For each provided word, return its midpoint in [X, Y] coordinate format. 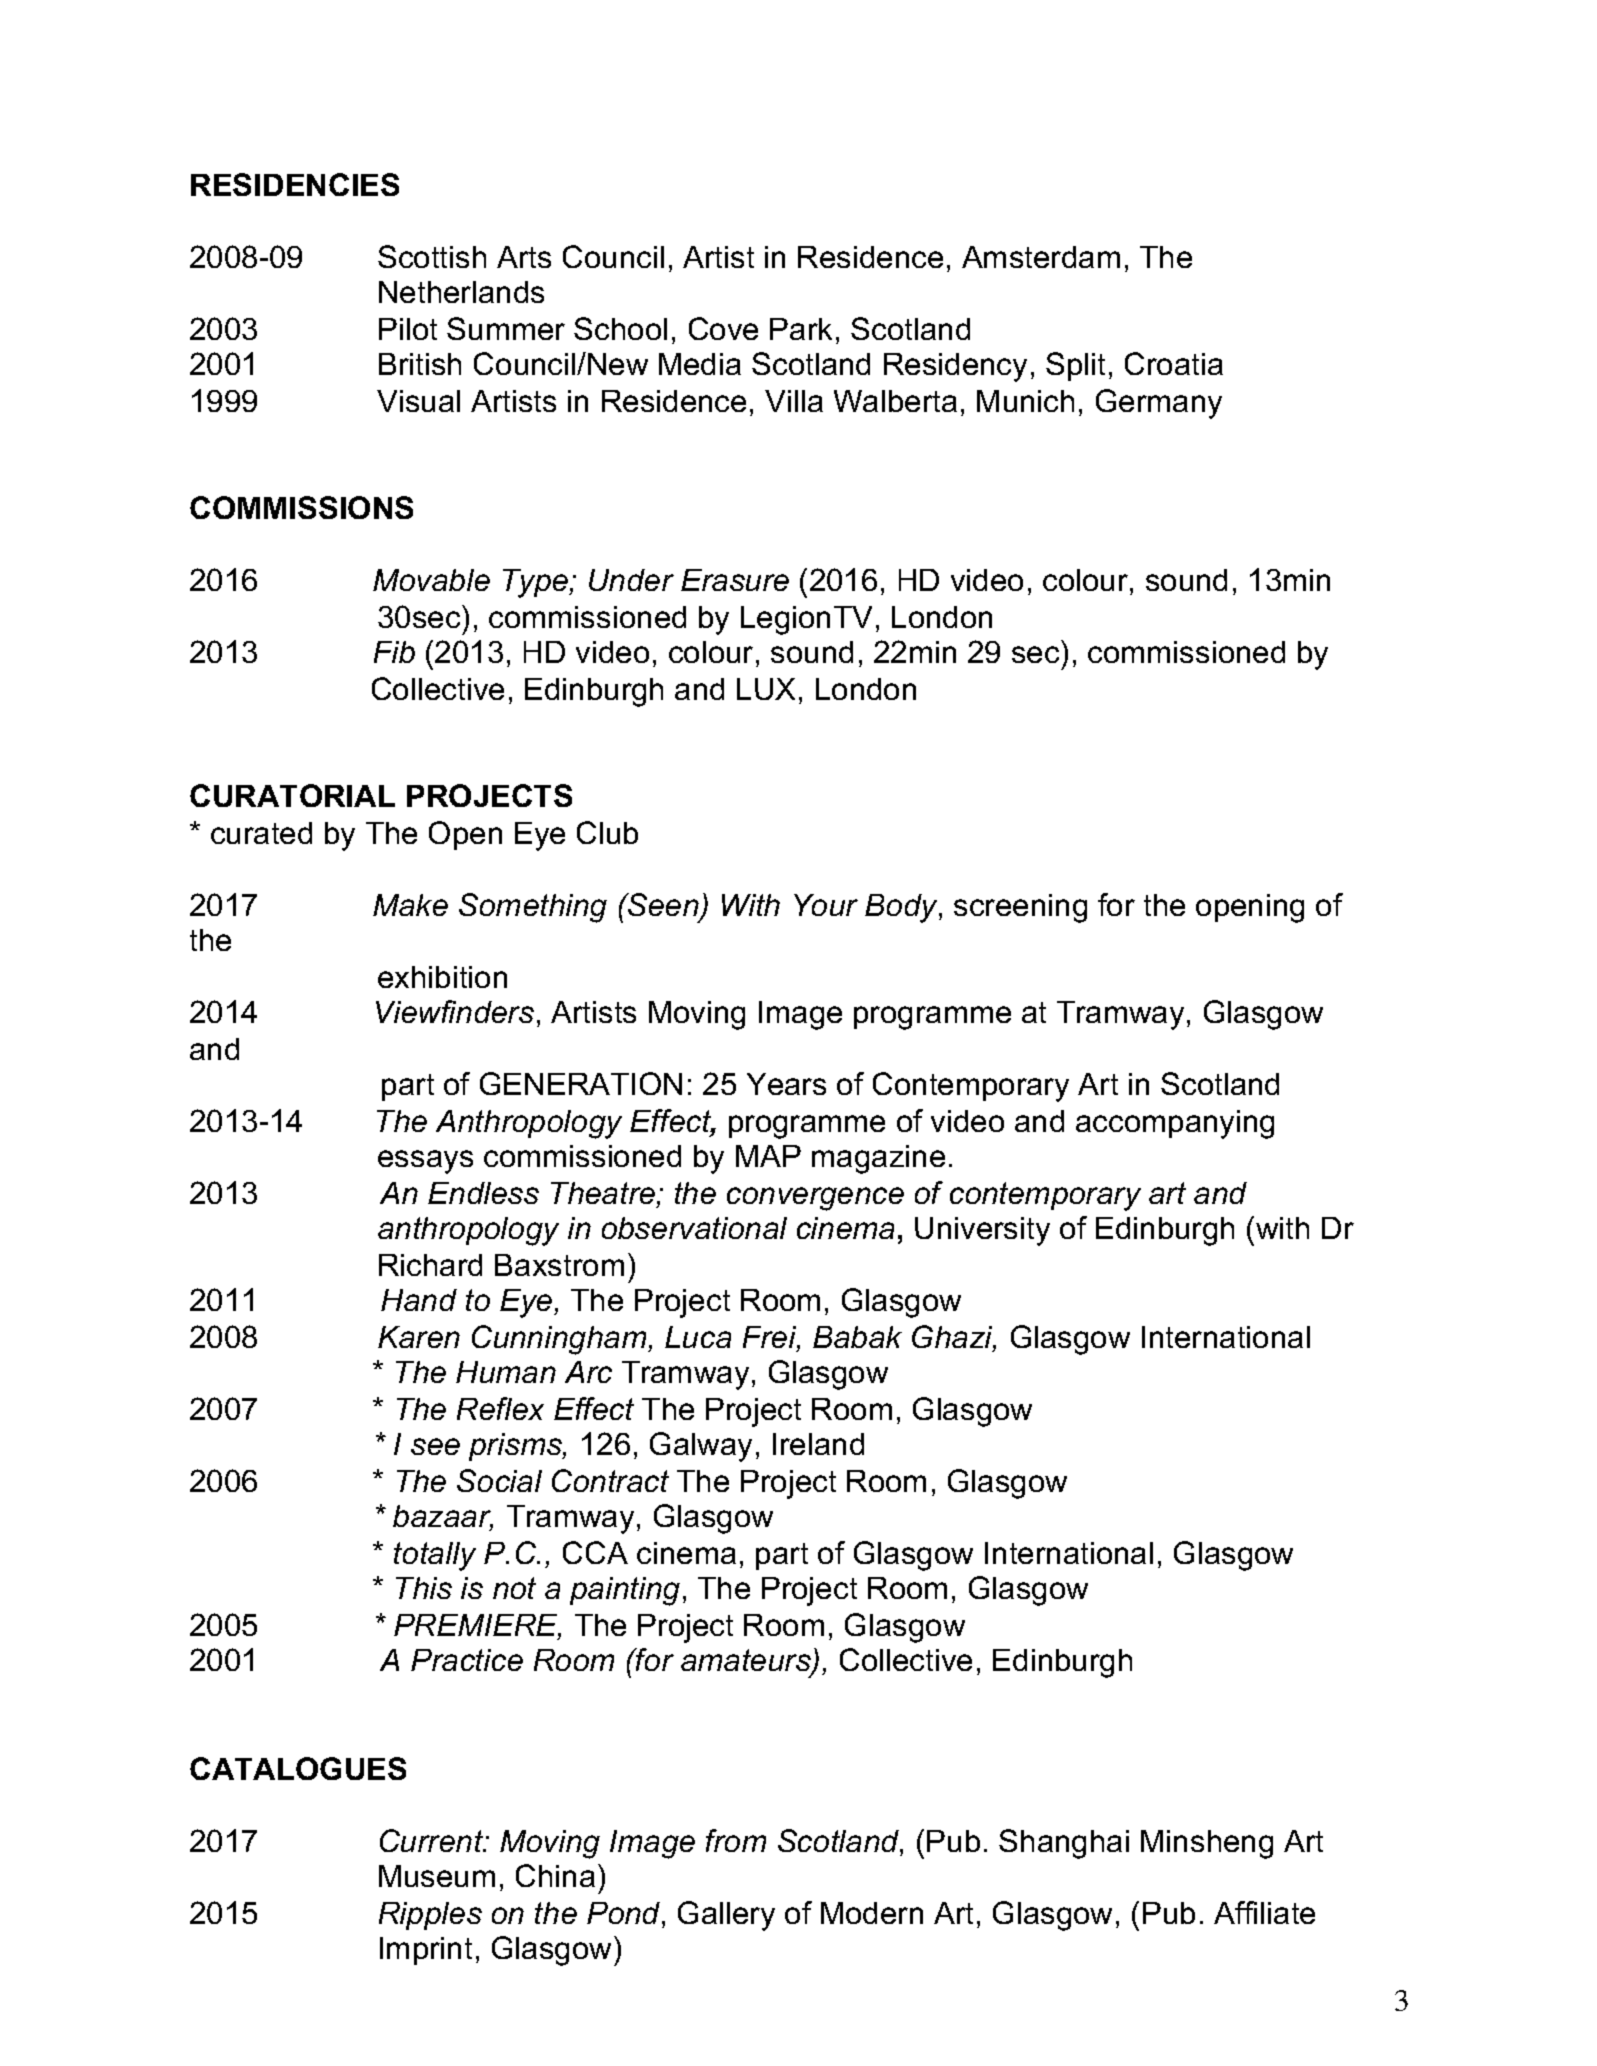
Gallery [726, 1916]
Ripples [430, 1916]
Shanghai [1064, 1844]
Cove [723, 328]
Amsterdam [1041, 257]
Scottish [432, 256]
